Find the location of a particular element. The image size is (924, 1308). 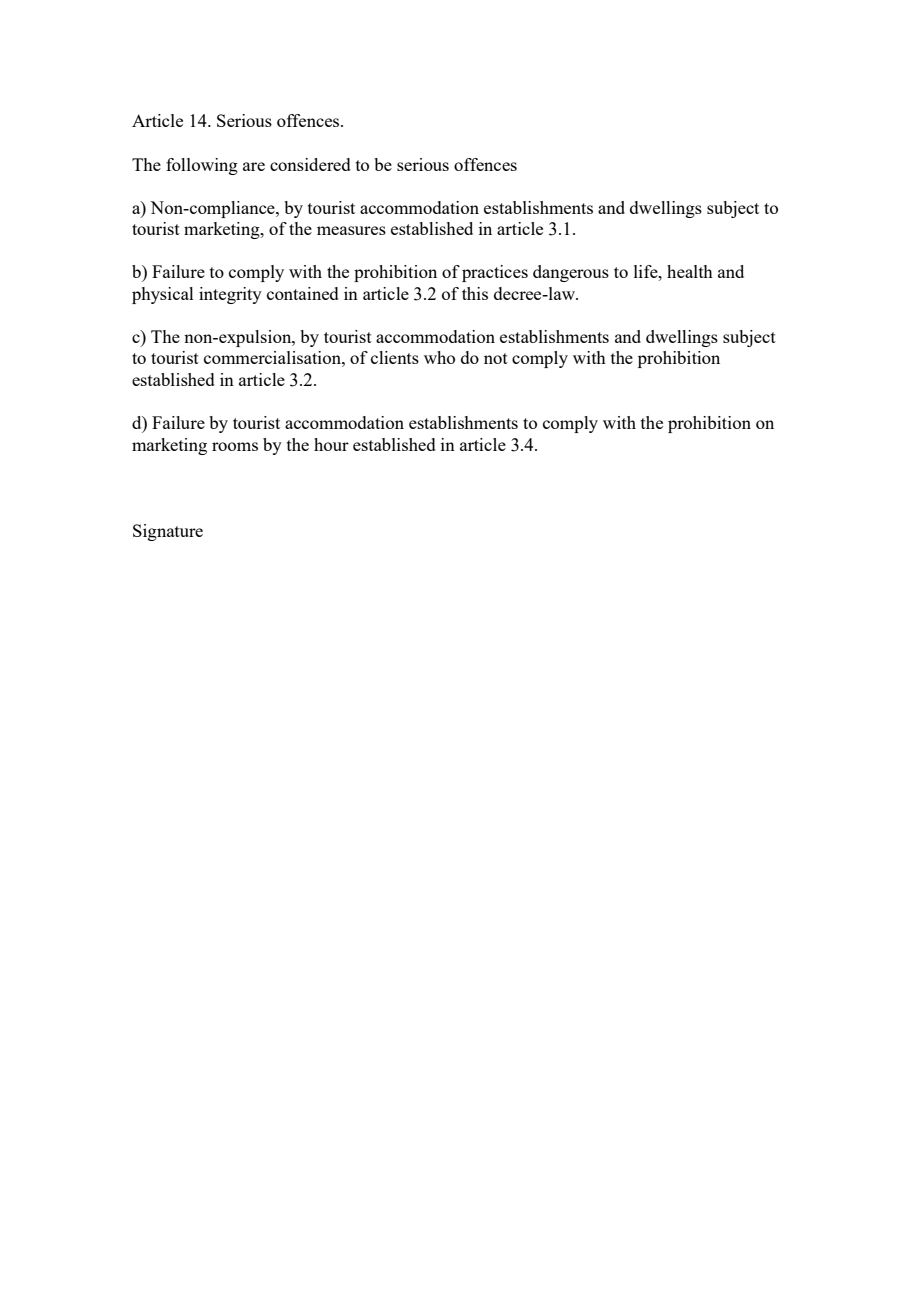

considered is located at coordinates (310, 164).
